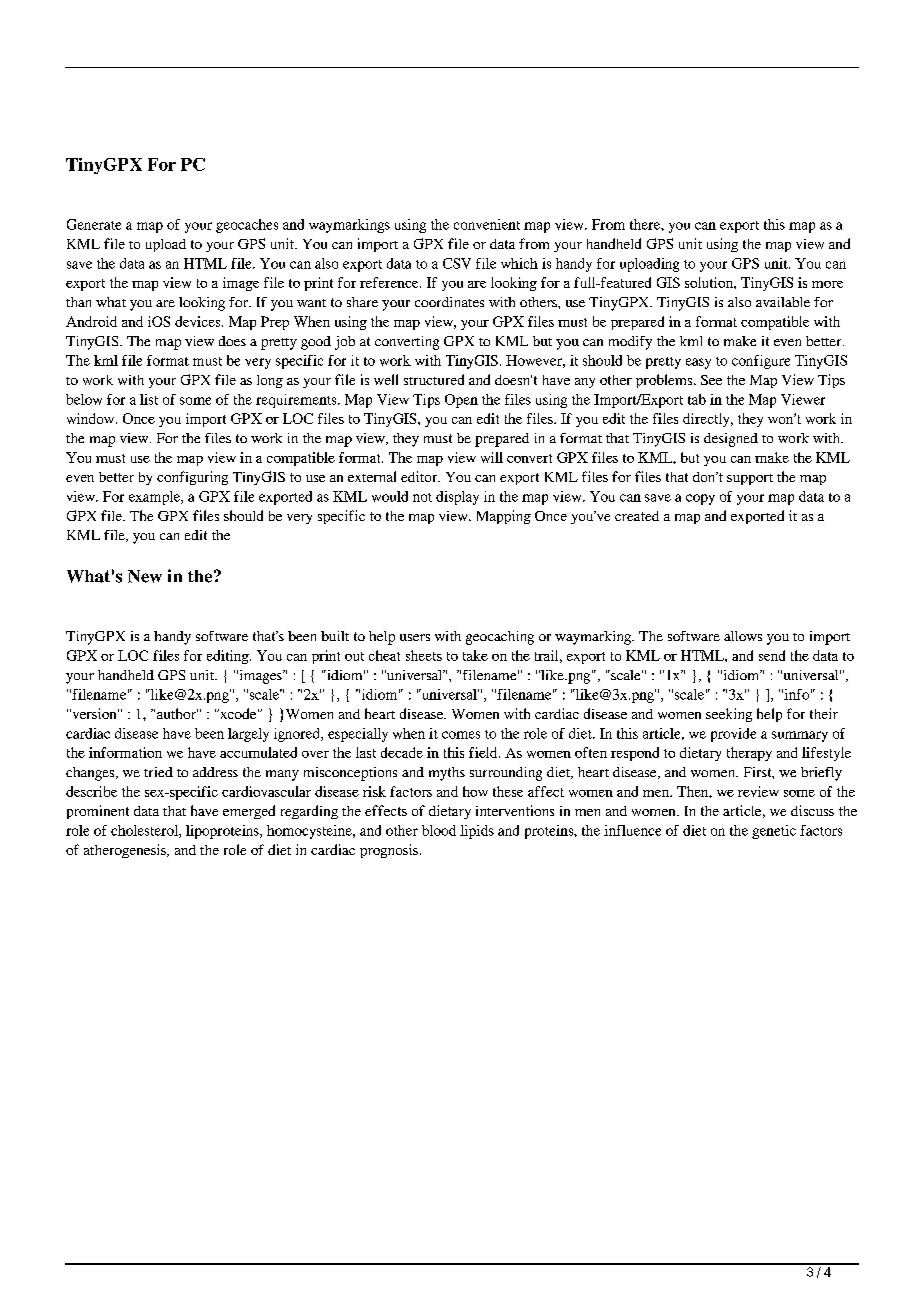  I want to click on solution, so click(710, 282).
